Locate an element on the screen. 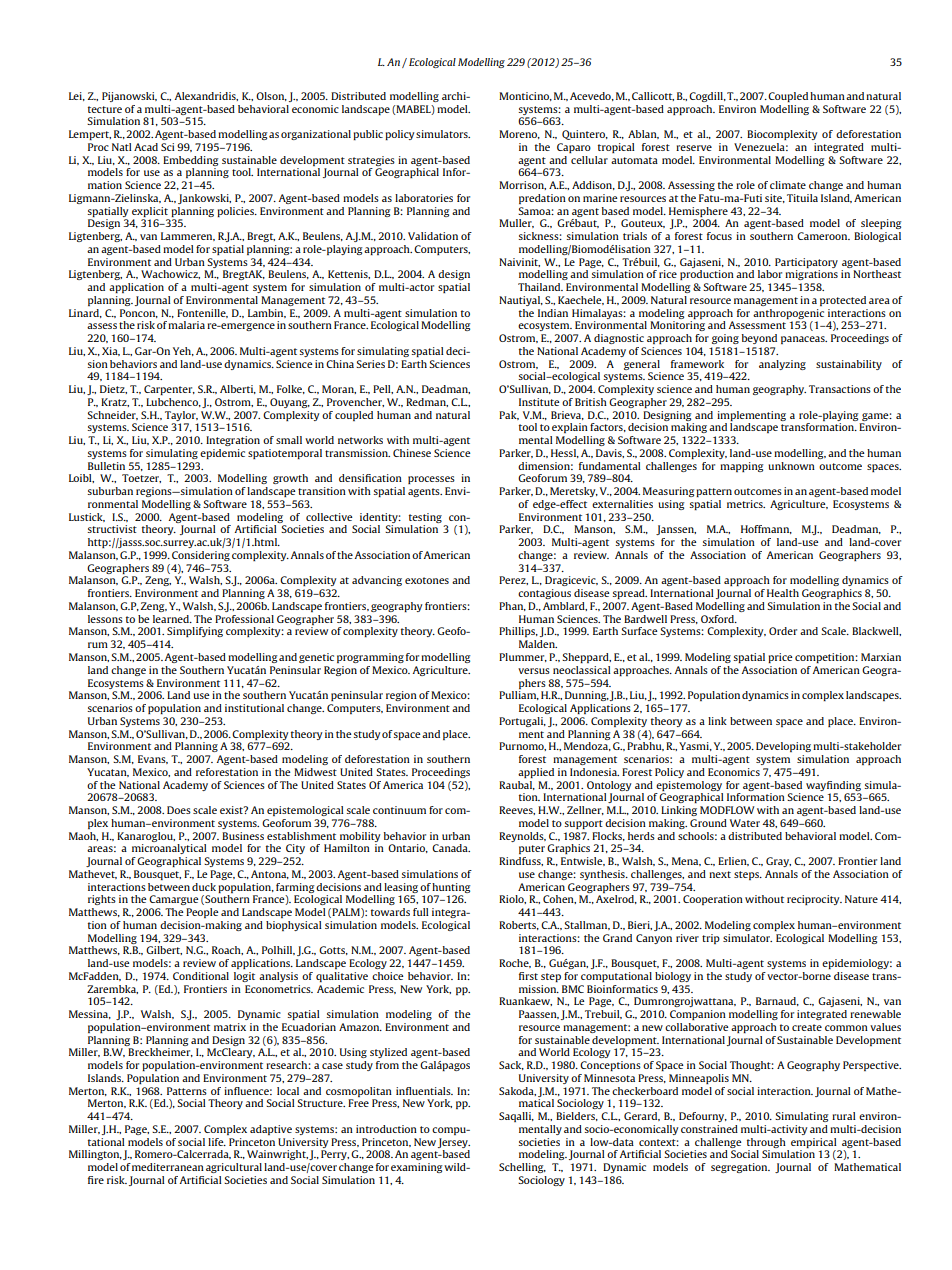 Image resolution: width=952 pixels, height=1270 pixels. analyzing is located at coordinates (782, 365).
